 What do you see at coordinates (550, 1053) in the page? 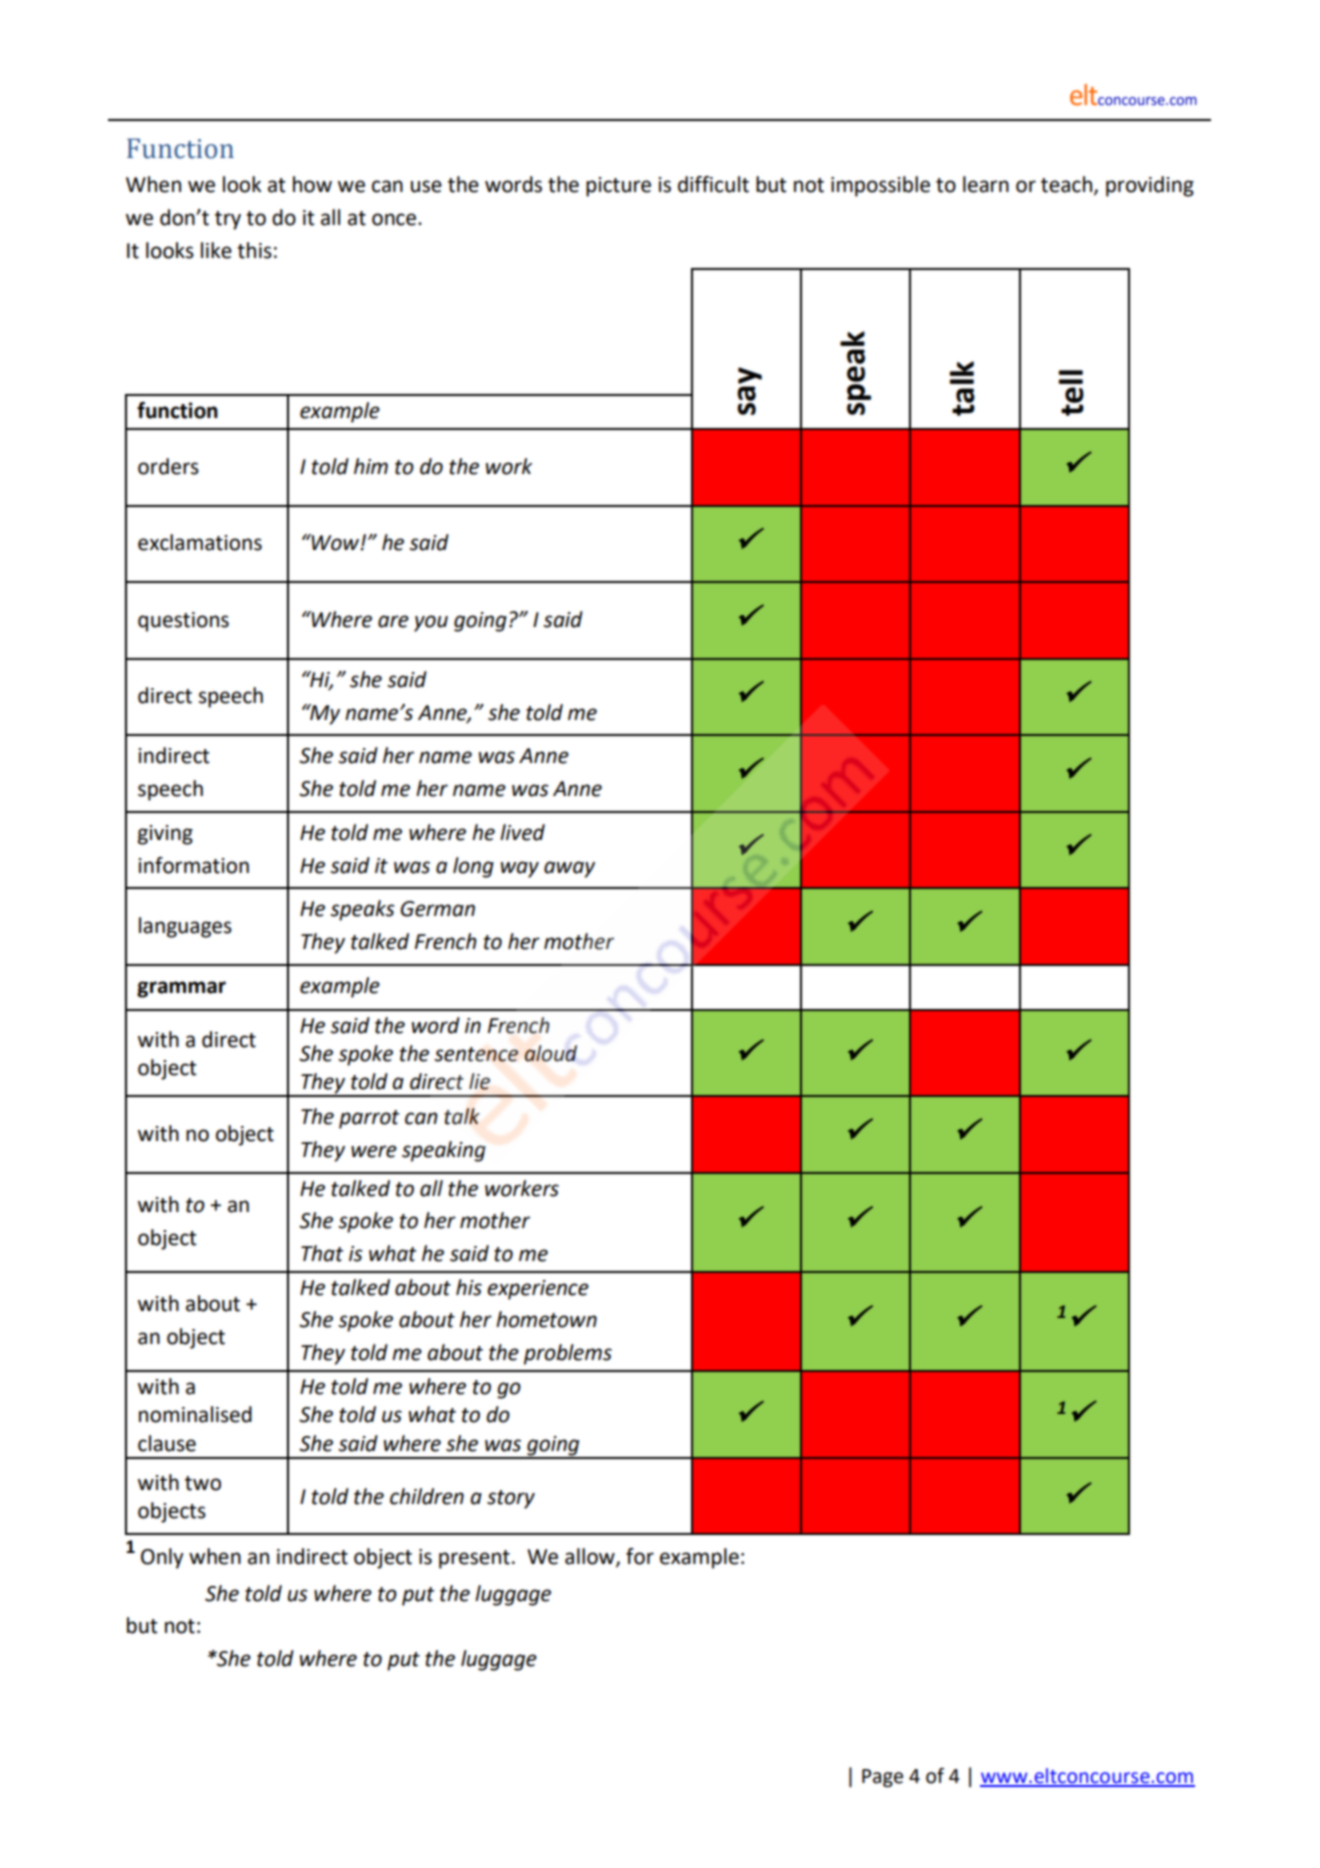
I see `aloud` at bounding box center [550, 1053].
